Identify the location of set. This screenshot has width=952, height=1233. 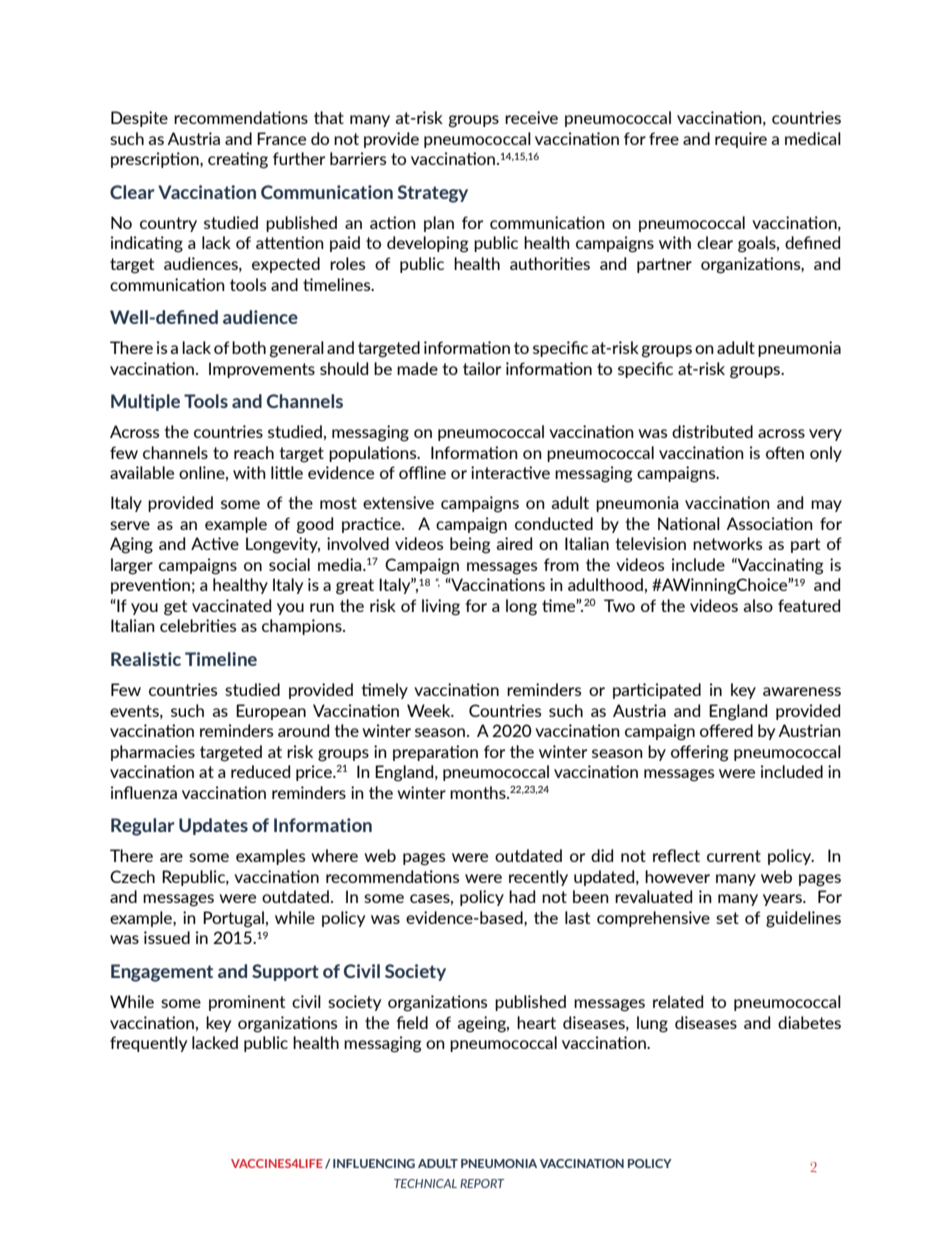
(727, 918).
